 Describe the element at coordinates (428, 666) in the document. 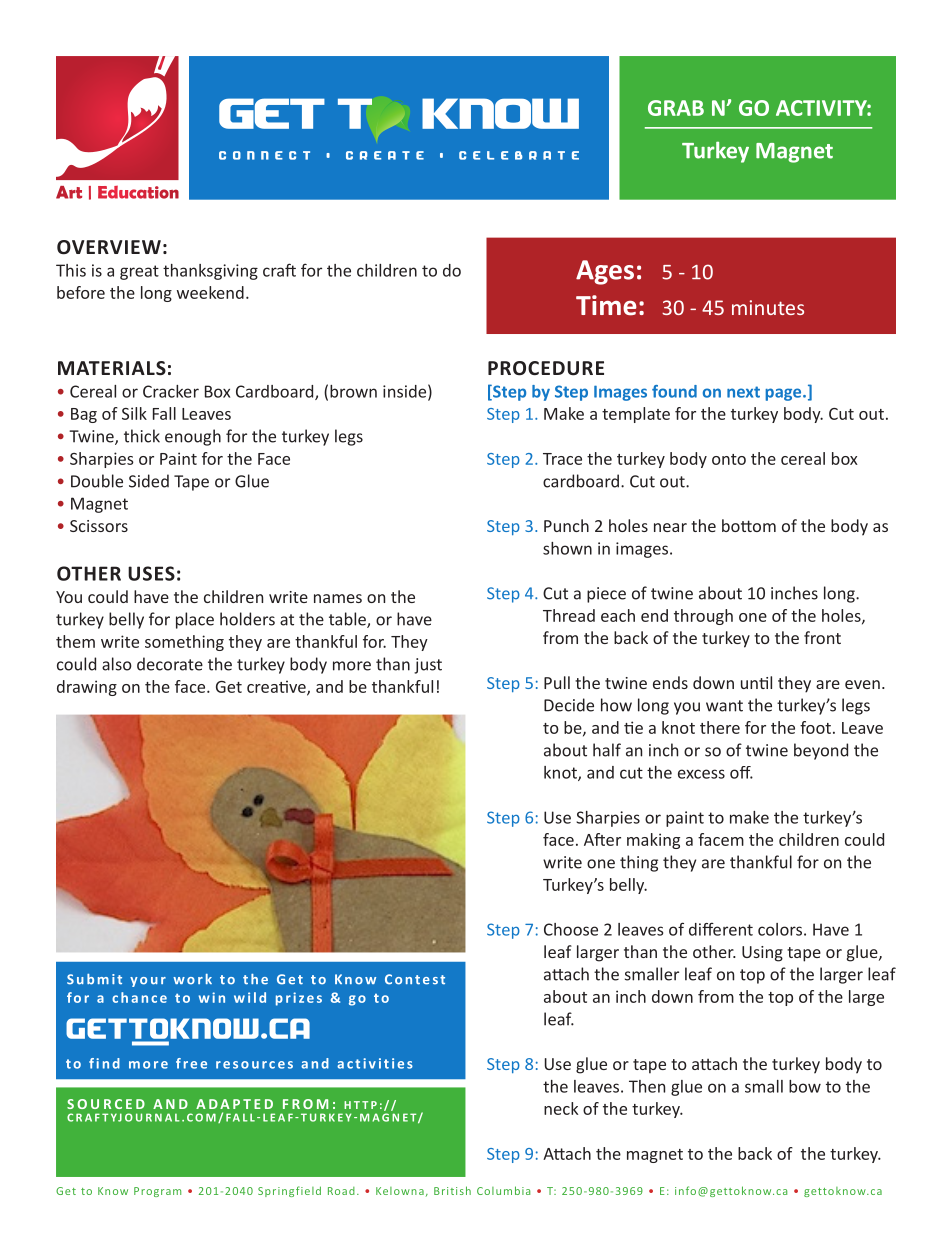

I see `just` at that location.
